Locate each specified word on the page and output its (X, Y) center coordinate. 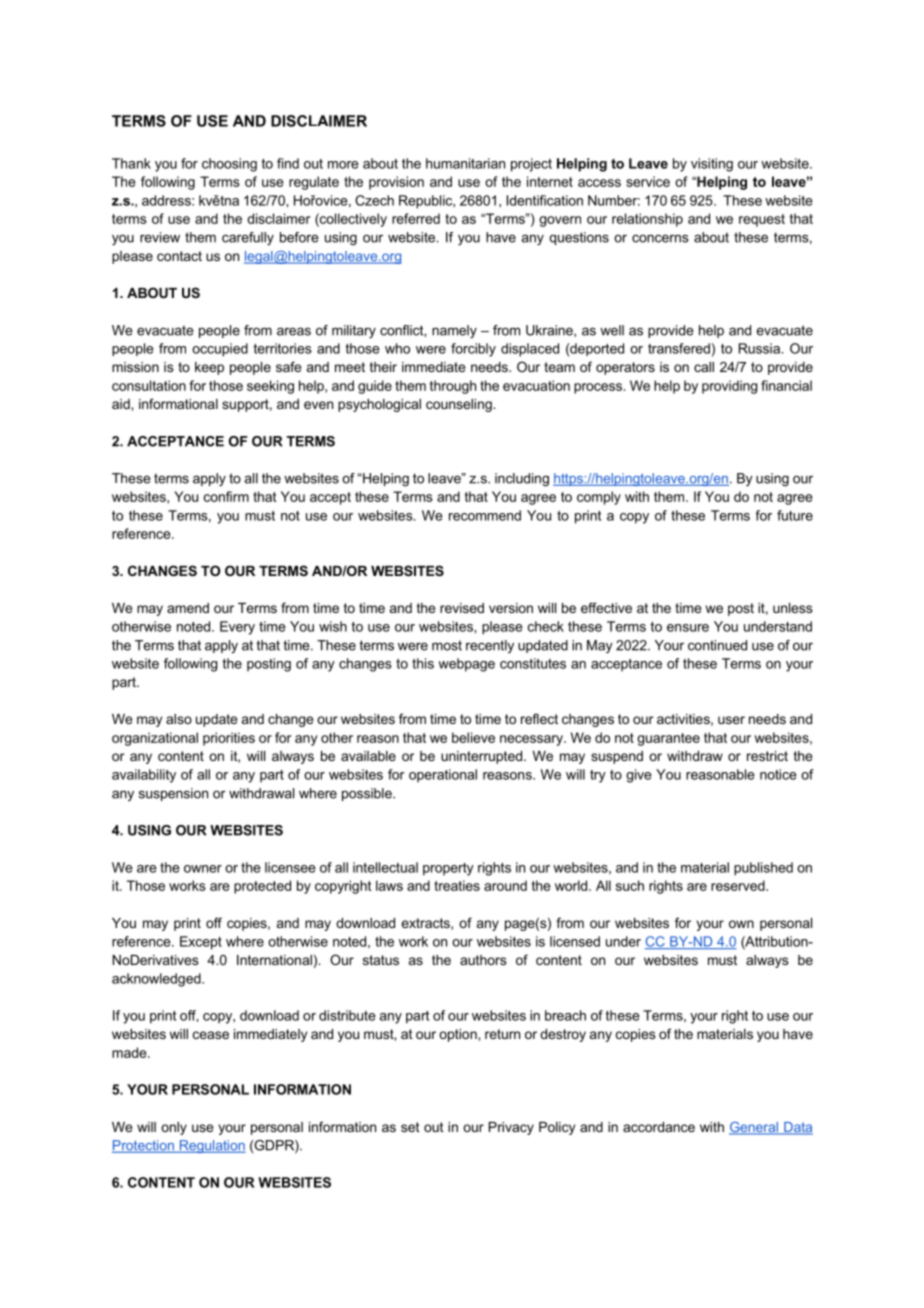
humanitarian (465, 163)
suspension (173, 794)
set (410, 1127)
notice (778, 774)
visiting (712, 165)
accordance (659, 1127)
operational (443, 776)
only (174, 1128)
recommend (485, 515)
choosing (229, 165)
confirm (226, 496)
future (795, 515)
